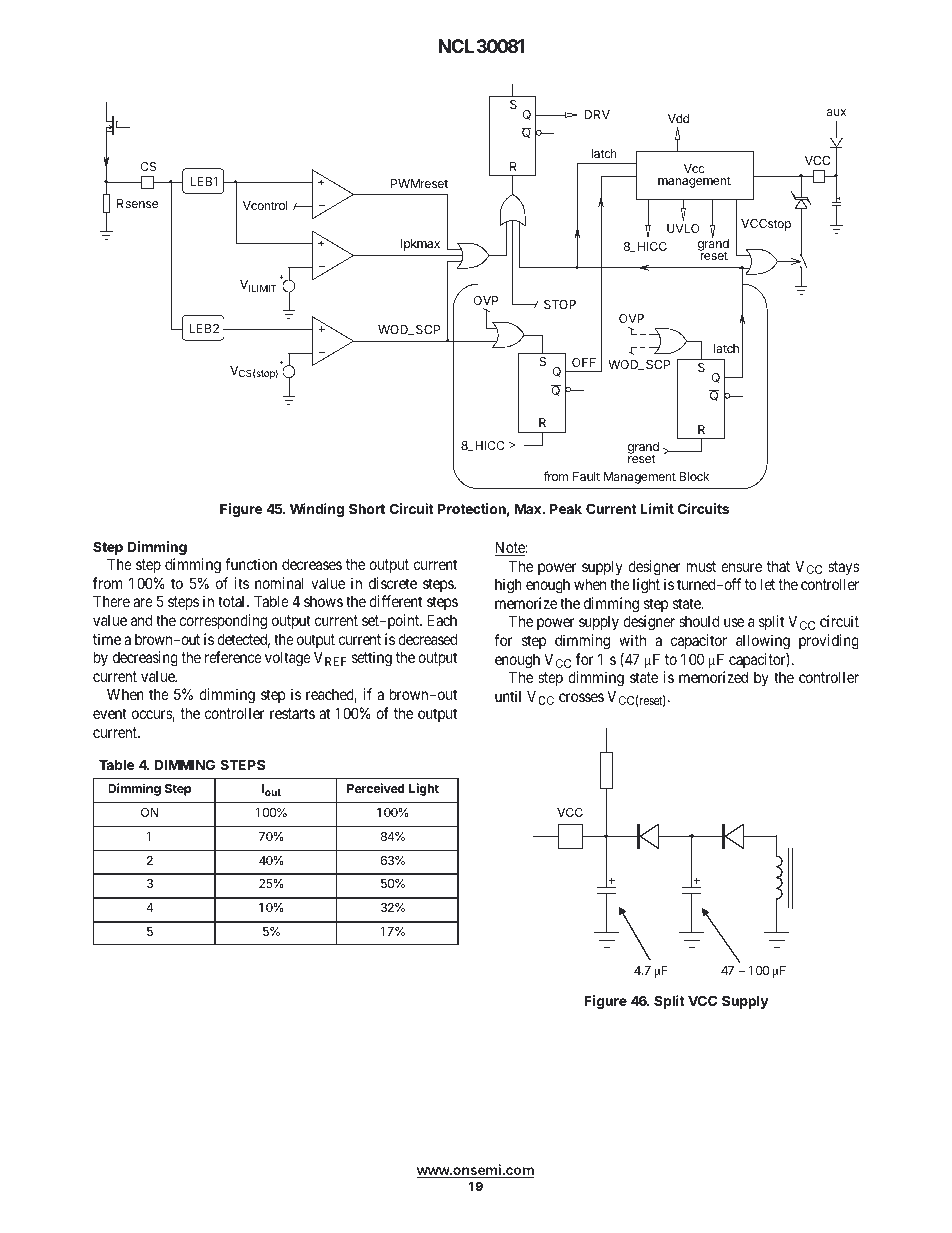  What do you see at coordinates (566, 508) in the page?
I see `Peak` at bounding box center [566, 508].
